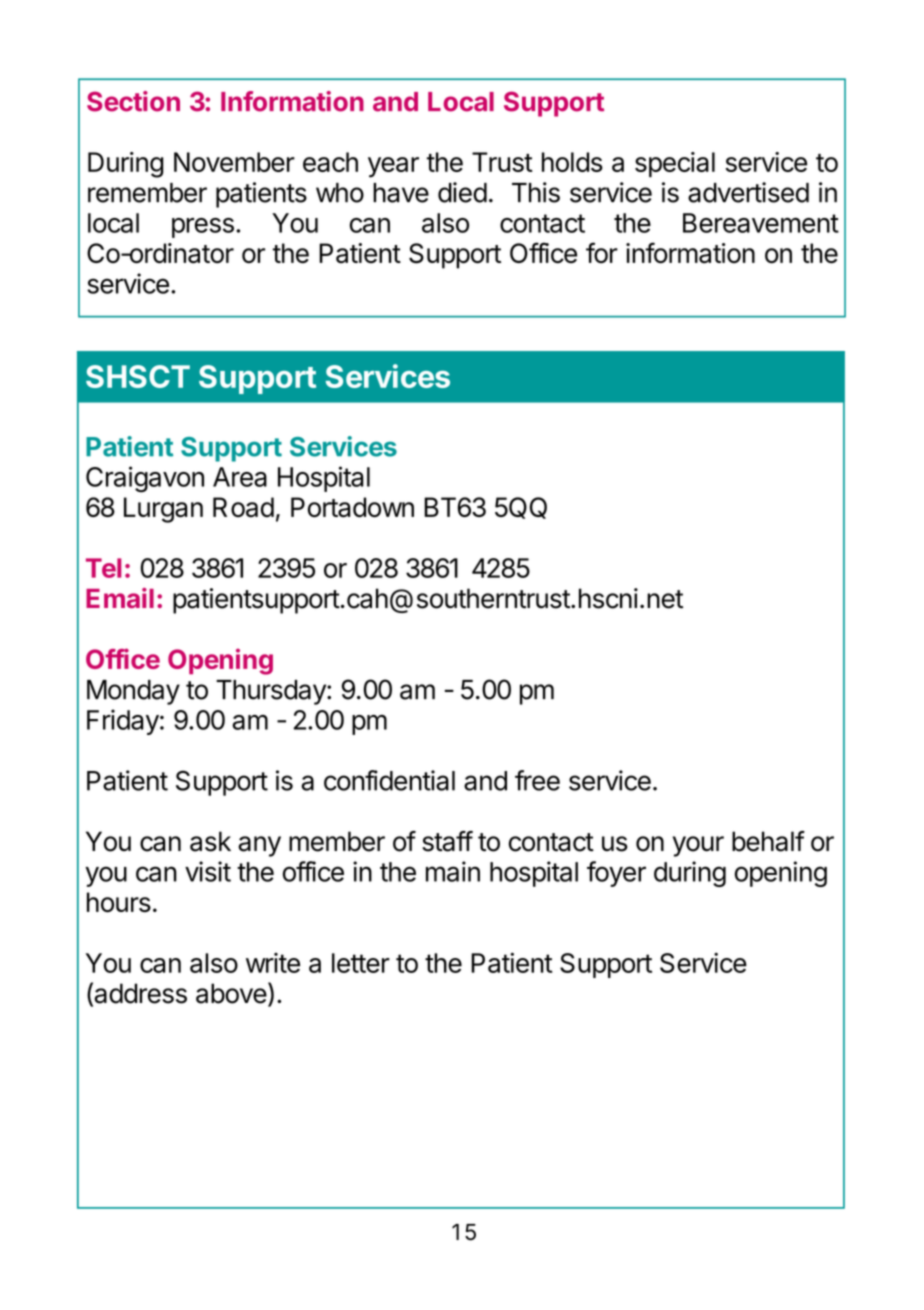 Image resolution: width=924 pixels, height=1310 pixels. I want to click on Section, so click(133, 101).
